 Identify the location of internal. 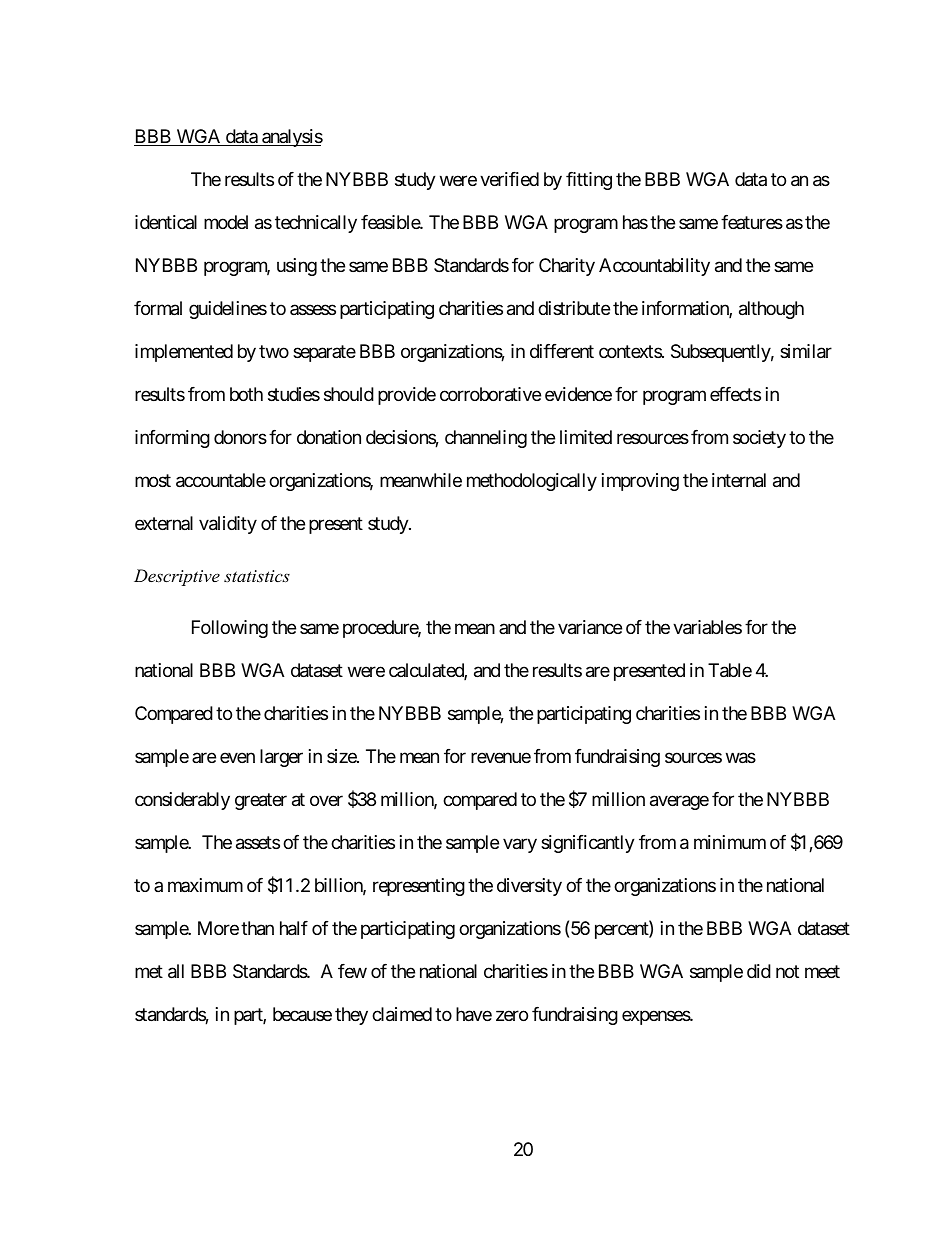
(739, 480).
